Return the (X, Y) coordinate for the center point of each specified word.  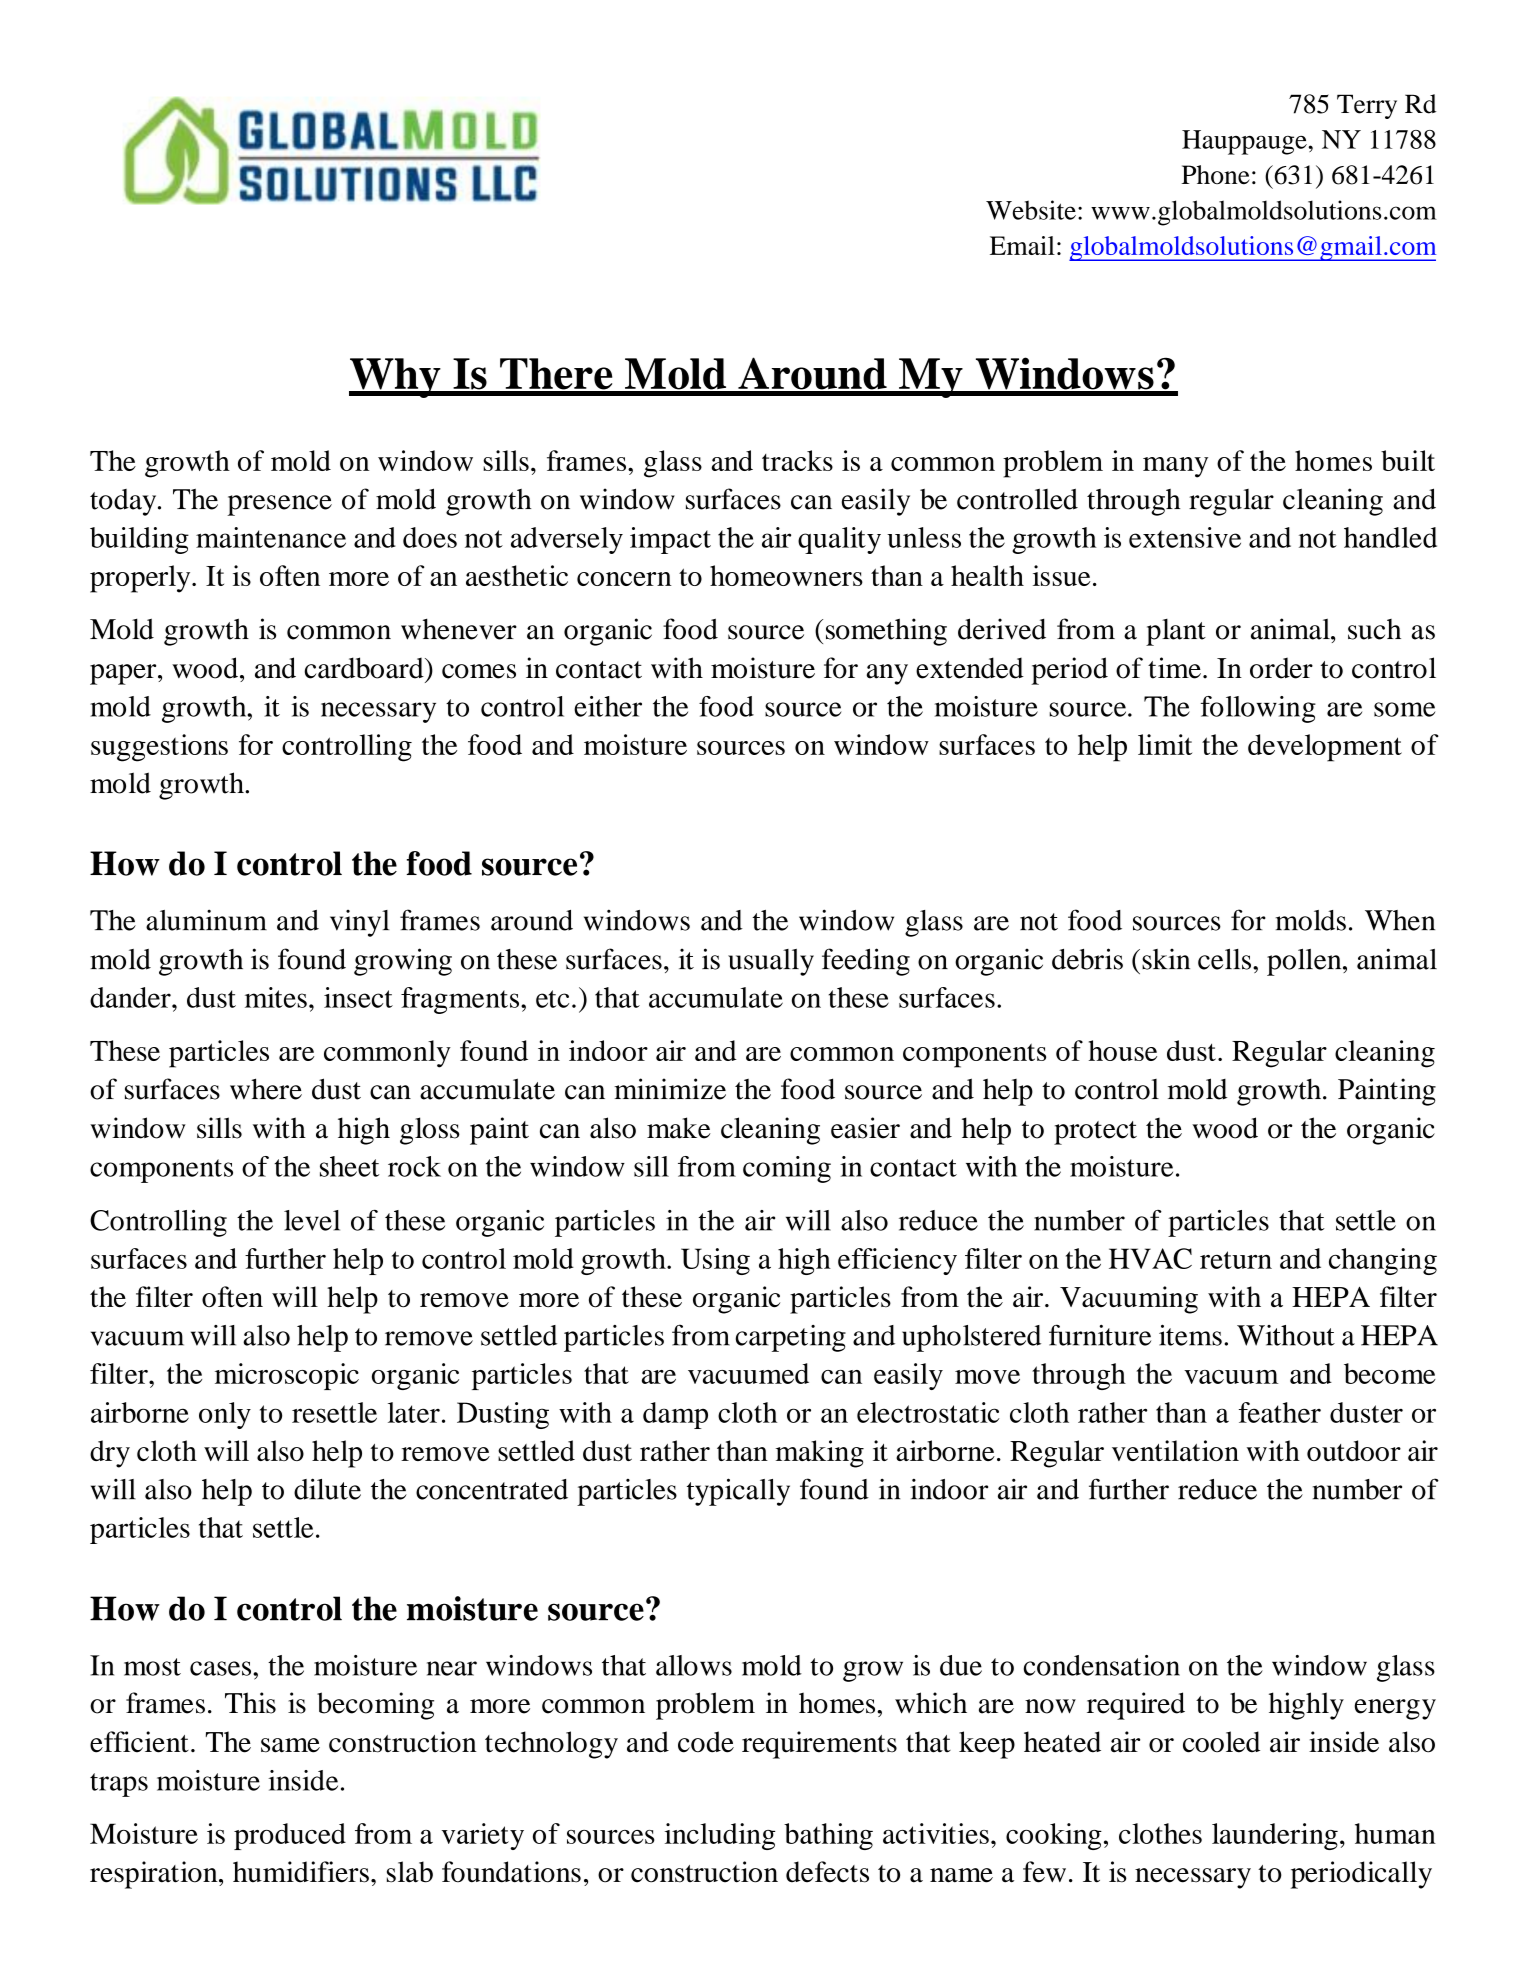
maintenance (271, 537)
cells (1224, 959)
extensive (1185, 537)
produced (290, 1836)
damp (675, 1415)
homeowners (786, 575)
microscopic (287, 1376)
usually (771, 962)
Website (1031, 210)
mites (276, 997)
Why (396, 378)
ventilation (1175, 1450)
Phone (1216, 175)
